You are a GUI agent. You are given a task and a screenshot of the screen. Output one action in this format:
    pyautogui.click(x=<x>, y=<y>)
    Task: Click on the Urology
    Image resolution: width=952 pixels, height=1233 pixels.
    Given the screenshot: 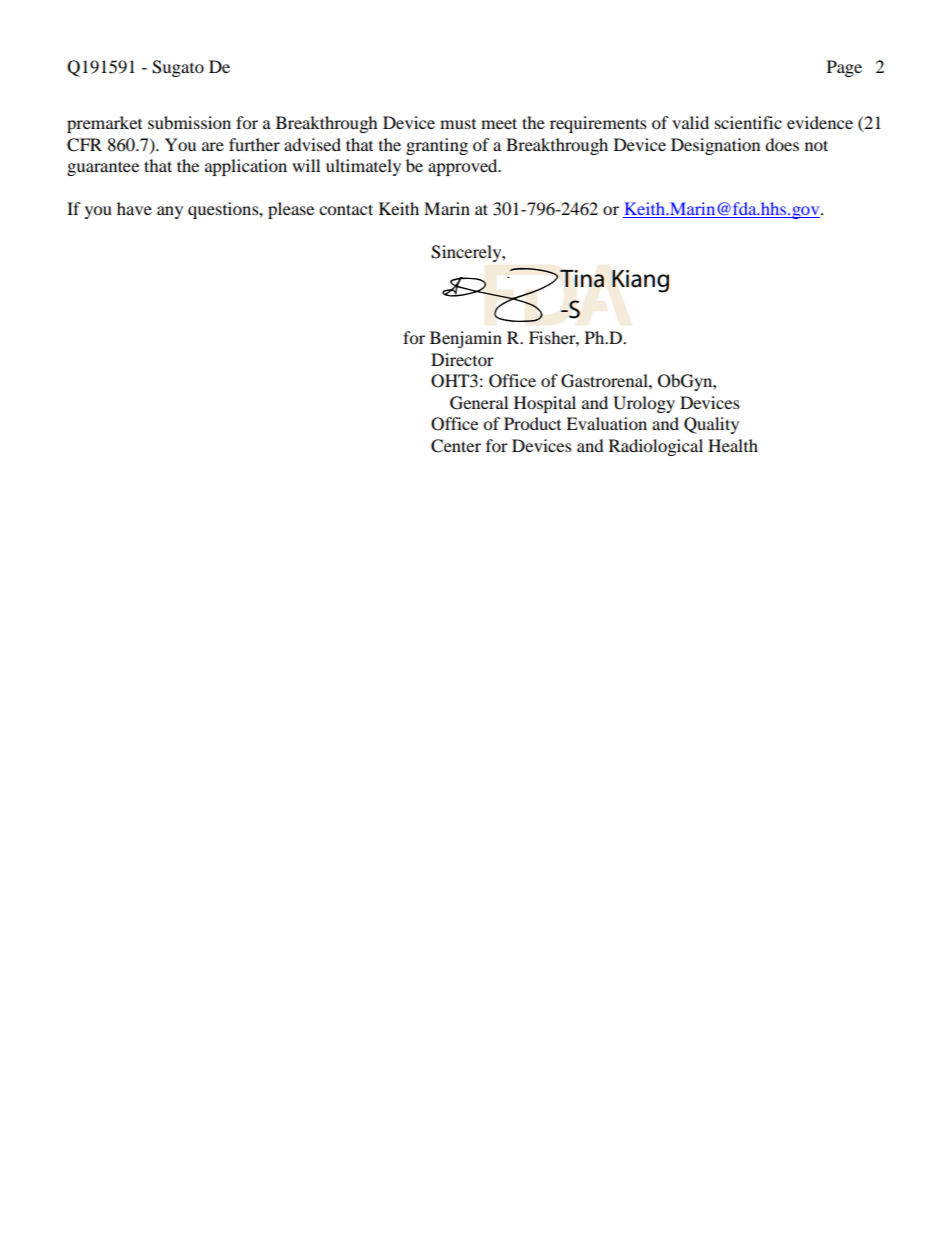 What is the action you would take?
    pyautogui.click(x=644, y=404)
